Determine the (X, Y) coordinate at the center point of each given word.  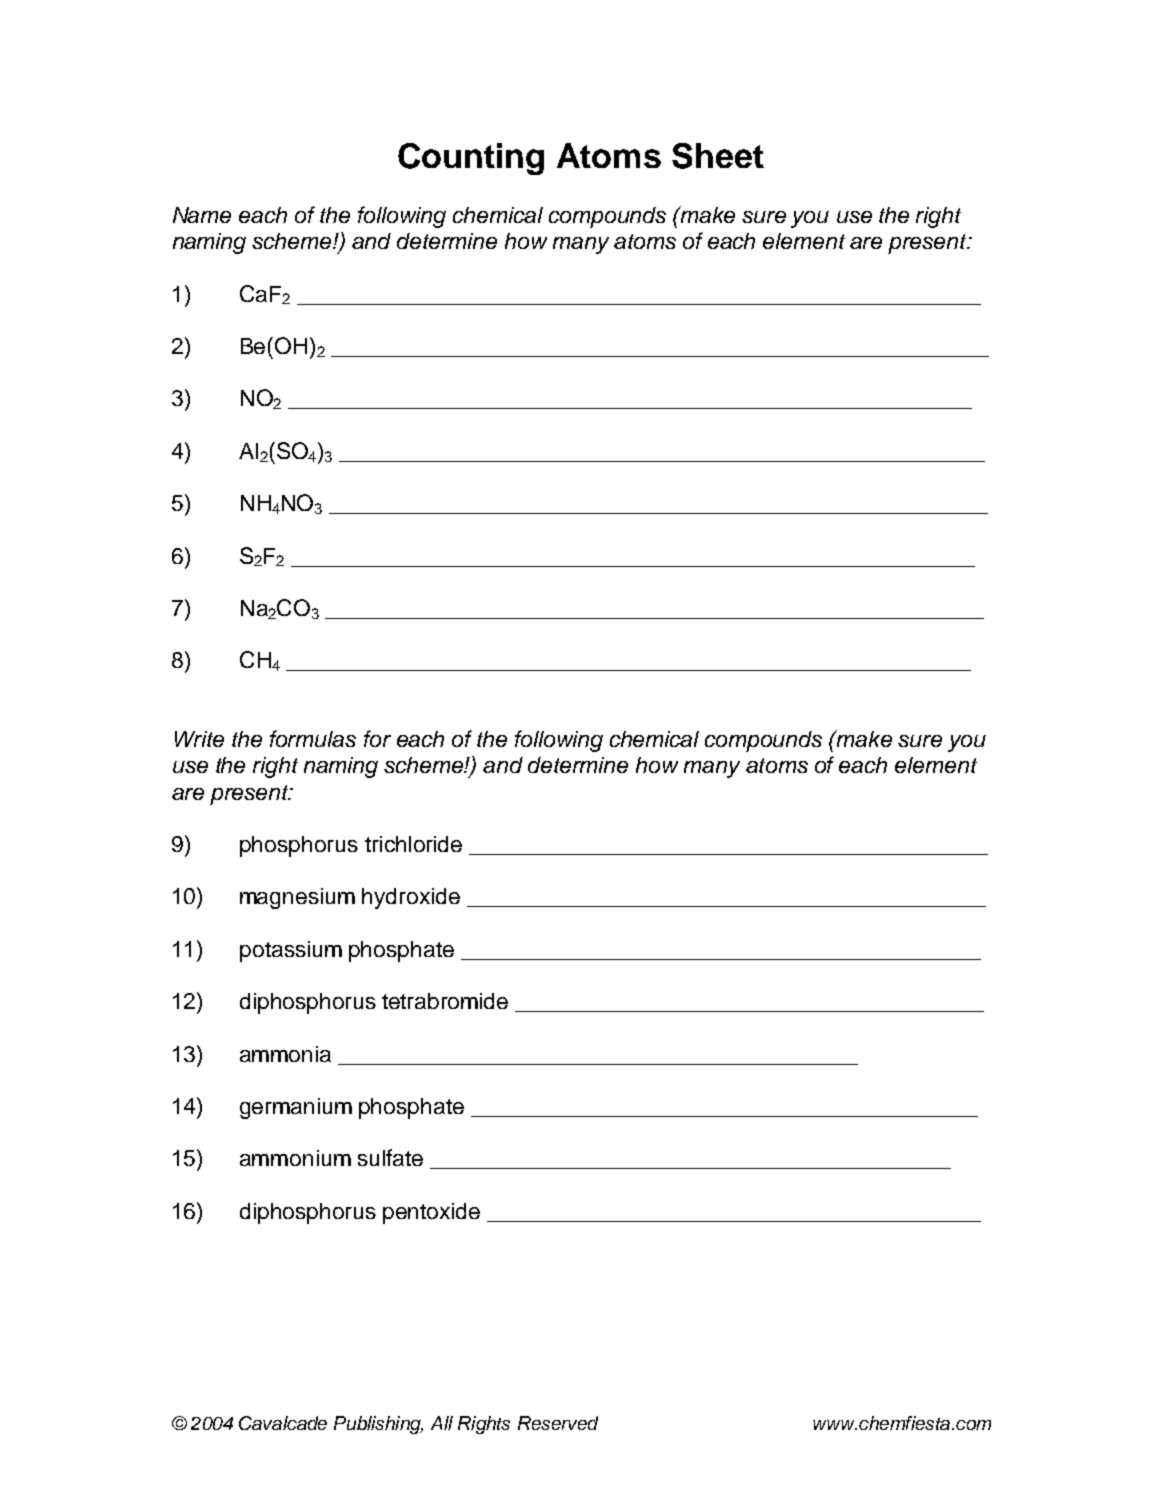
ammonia (285, 1054)
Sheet (718, 156)
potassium (291, 951)
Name (202, 215)
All (442, 1423)
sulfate (390, 1157)
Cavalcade (283, 1423)
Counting (471, 159)
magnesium (297, 898)
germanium (296, 1108)
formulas (313, 738)
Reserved (558, 1423)
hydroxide (411, 898)
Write (199, 739)
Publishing (378, 1425)
